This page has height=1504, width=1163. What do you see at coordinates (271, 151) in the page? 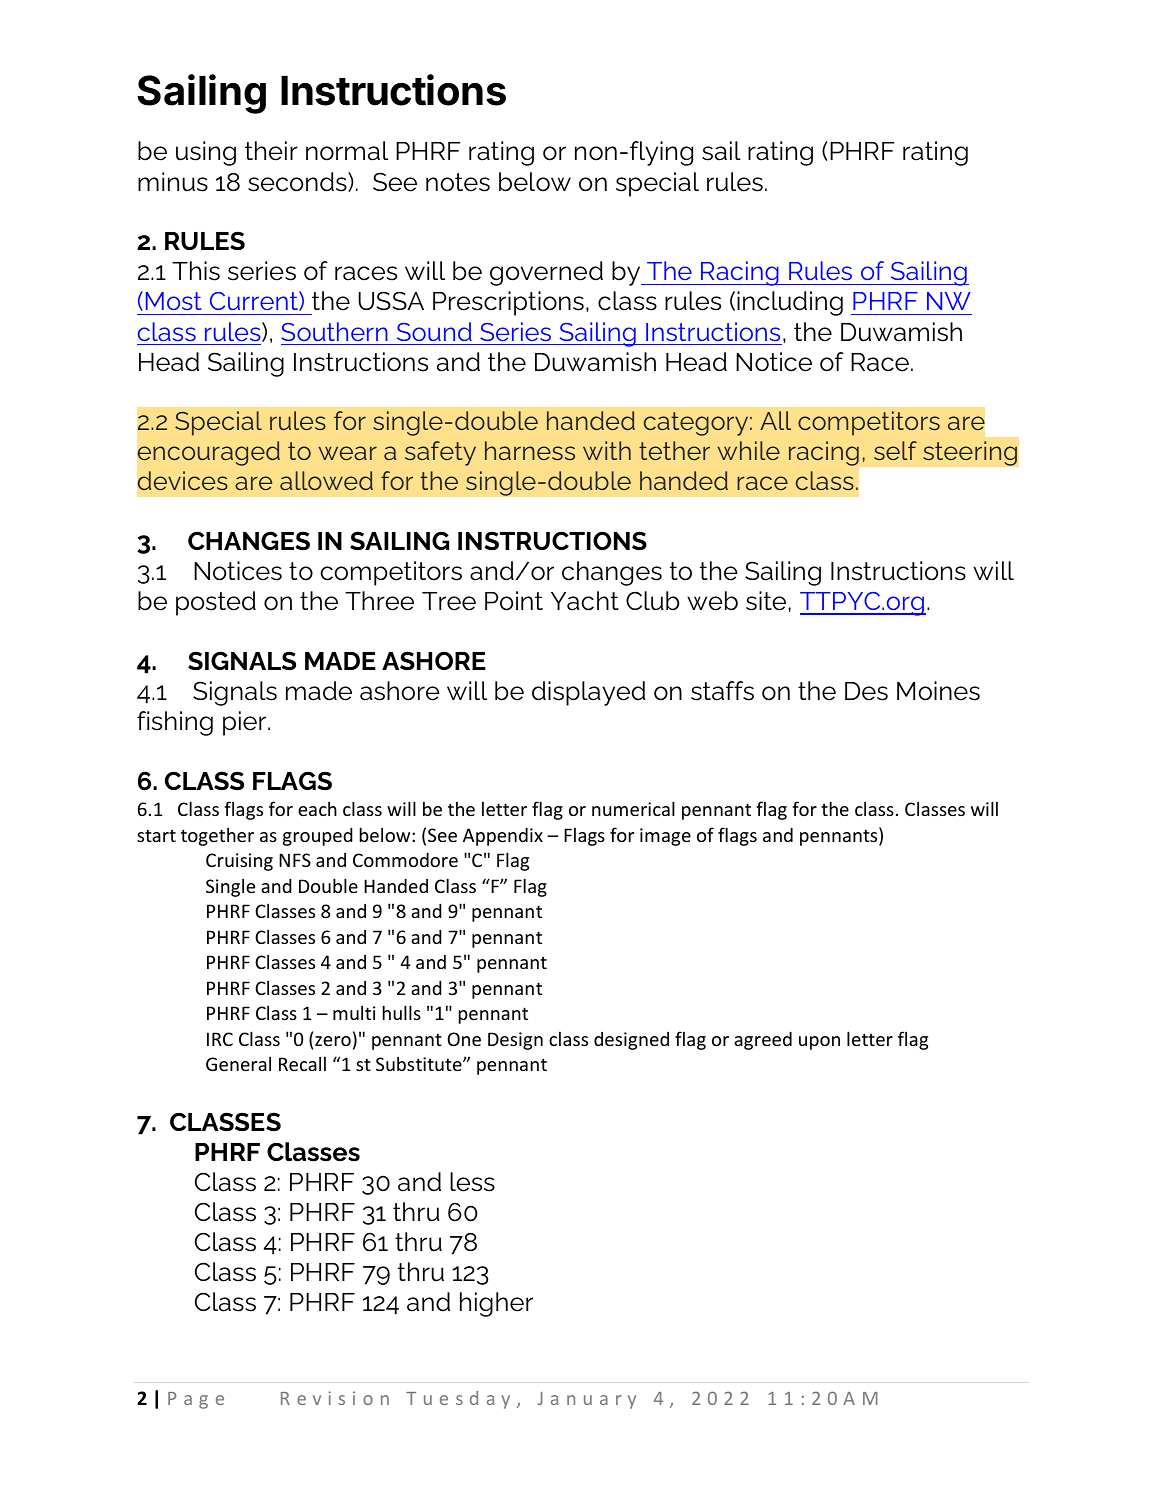
I see `their` at bounding box center [271, 151].
